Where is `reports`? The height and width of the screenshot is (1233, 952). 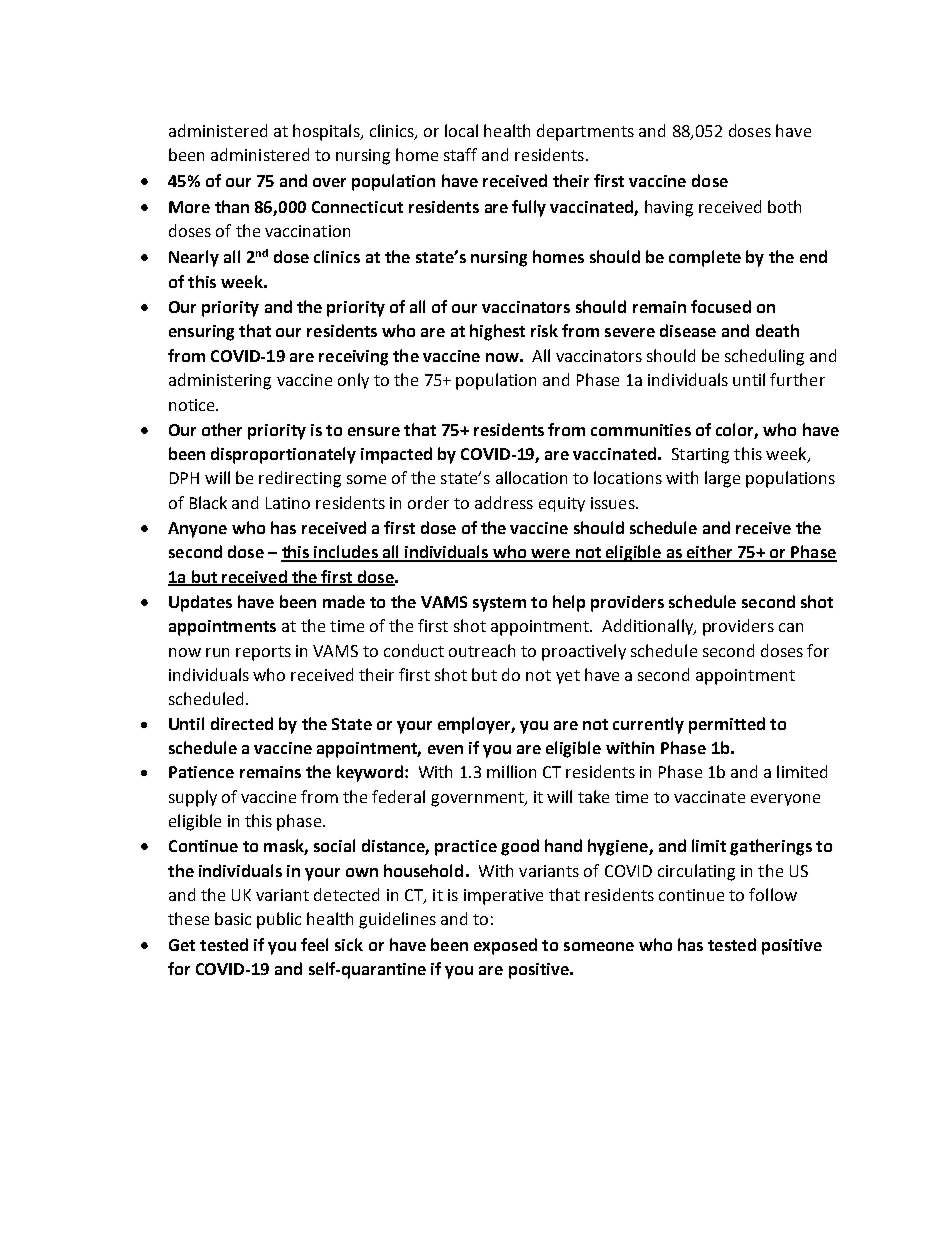
reports is located at coordinates (263, 653).
